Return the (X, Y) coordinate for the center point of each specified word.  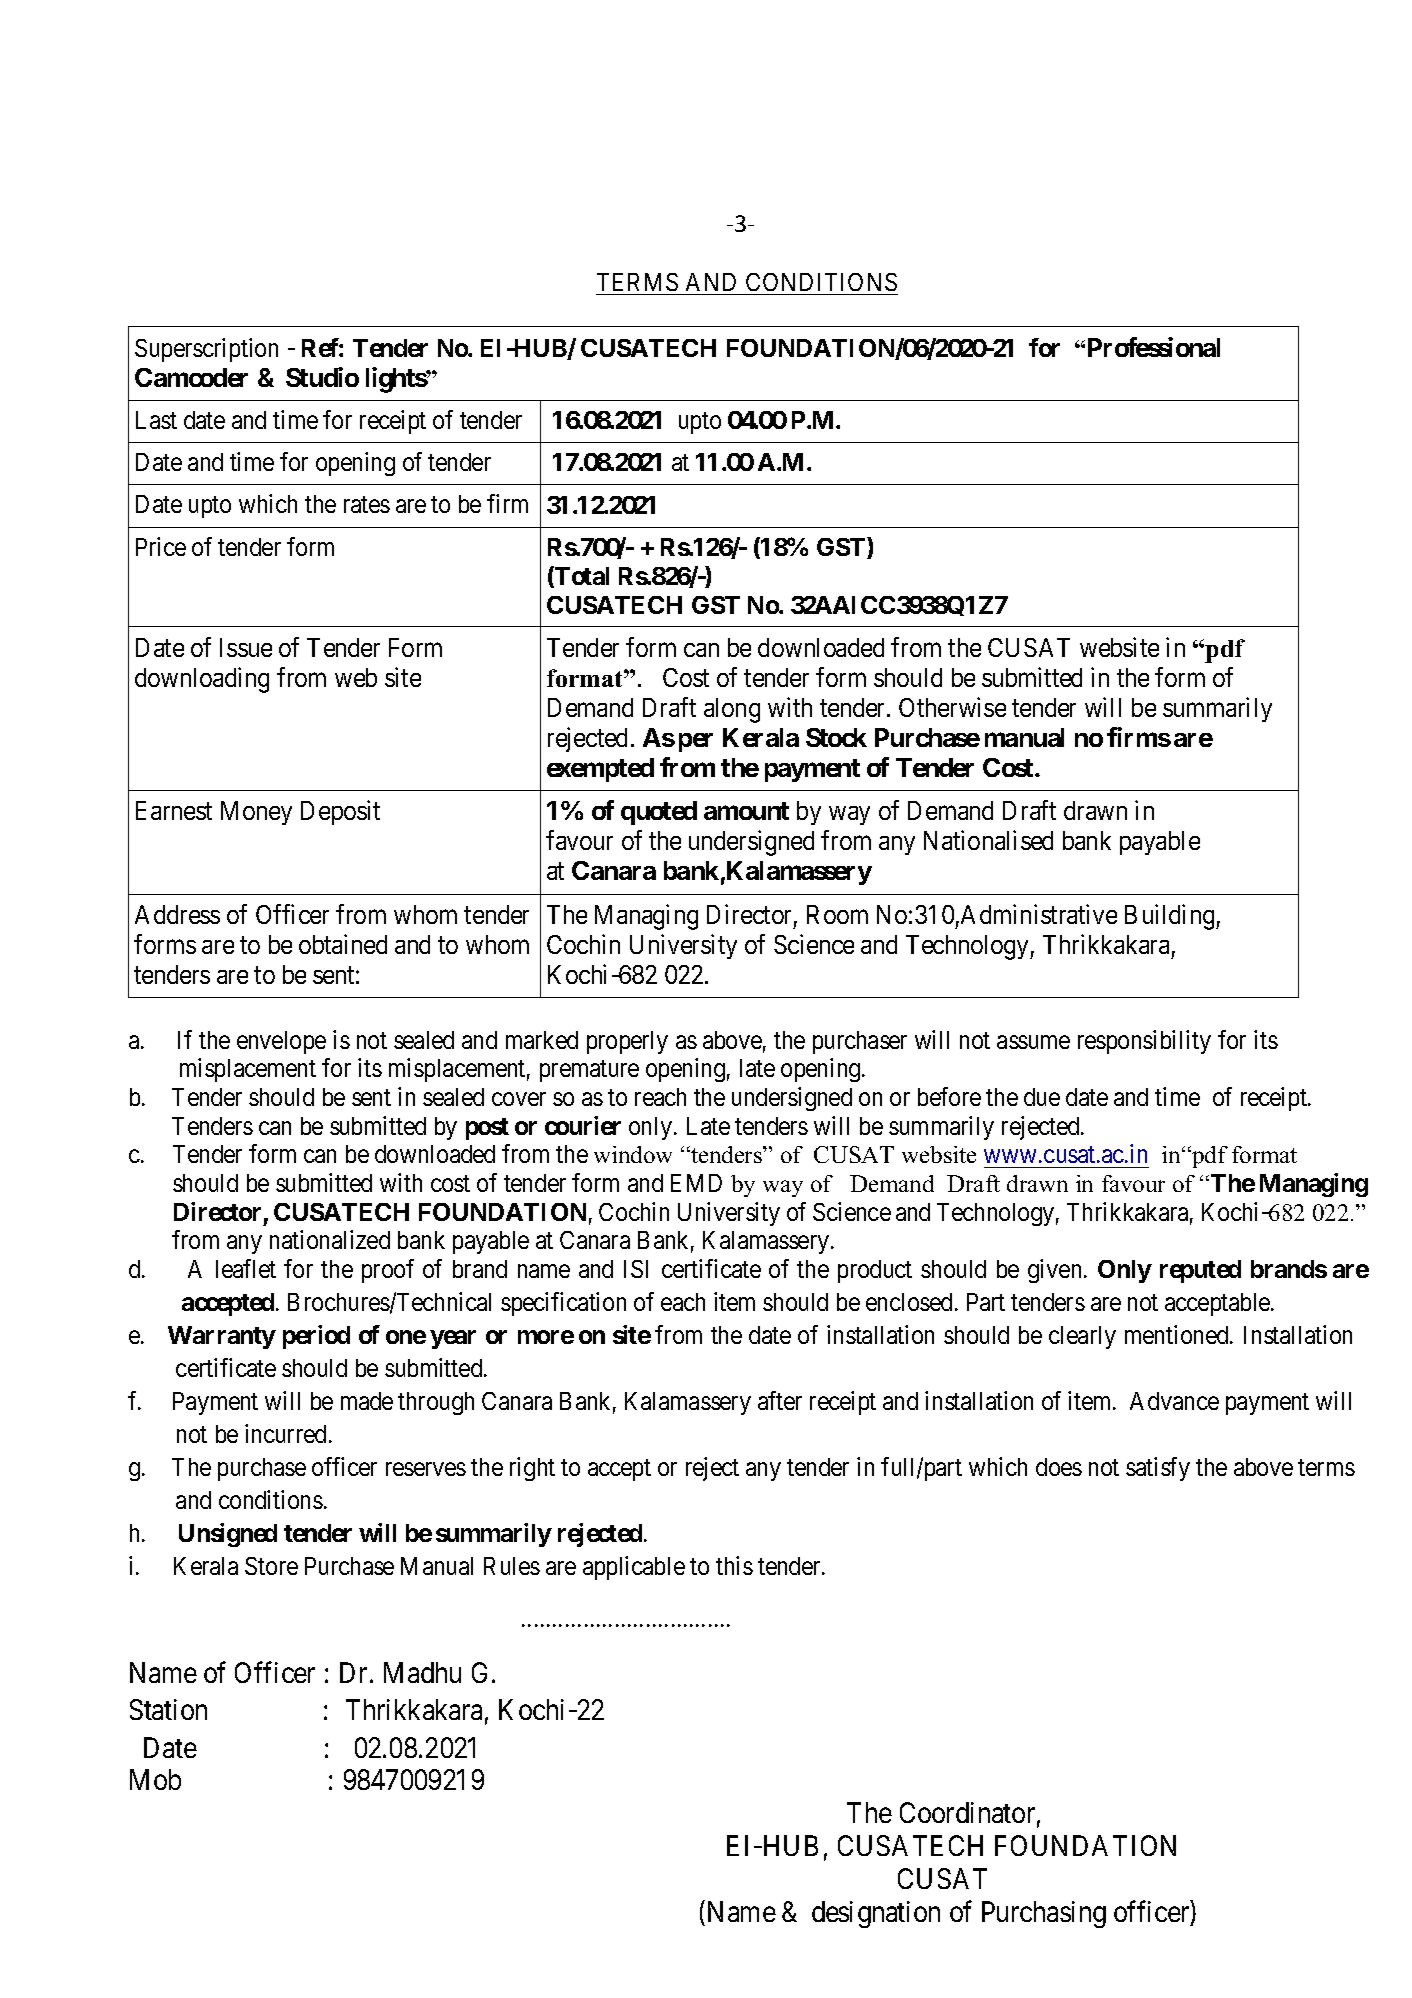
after (780, 1400)
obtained (343, 944)
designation (876, 1914)
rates (367, 505)
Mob (155, 1779)
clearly (1082, 1337)
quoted (659, 813)
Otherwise (952, 707)
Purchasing (1044, 1914)
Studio (322, 377)
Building (1171, 917)
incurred (285, 1433)
